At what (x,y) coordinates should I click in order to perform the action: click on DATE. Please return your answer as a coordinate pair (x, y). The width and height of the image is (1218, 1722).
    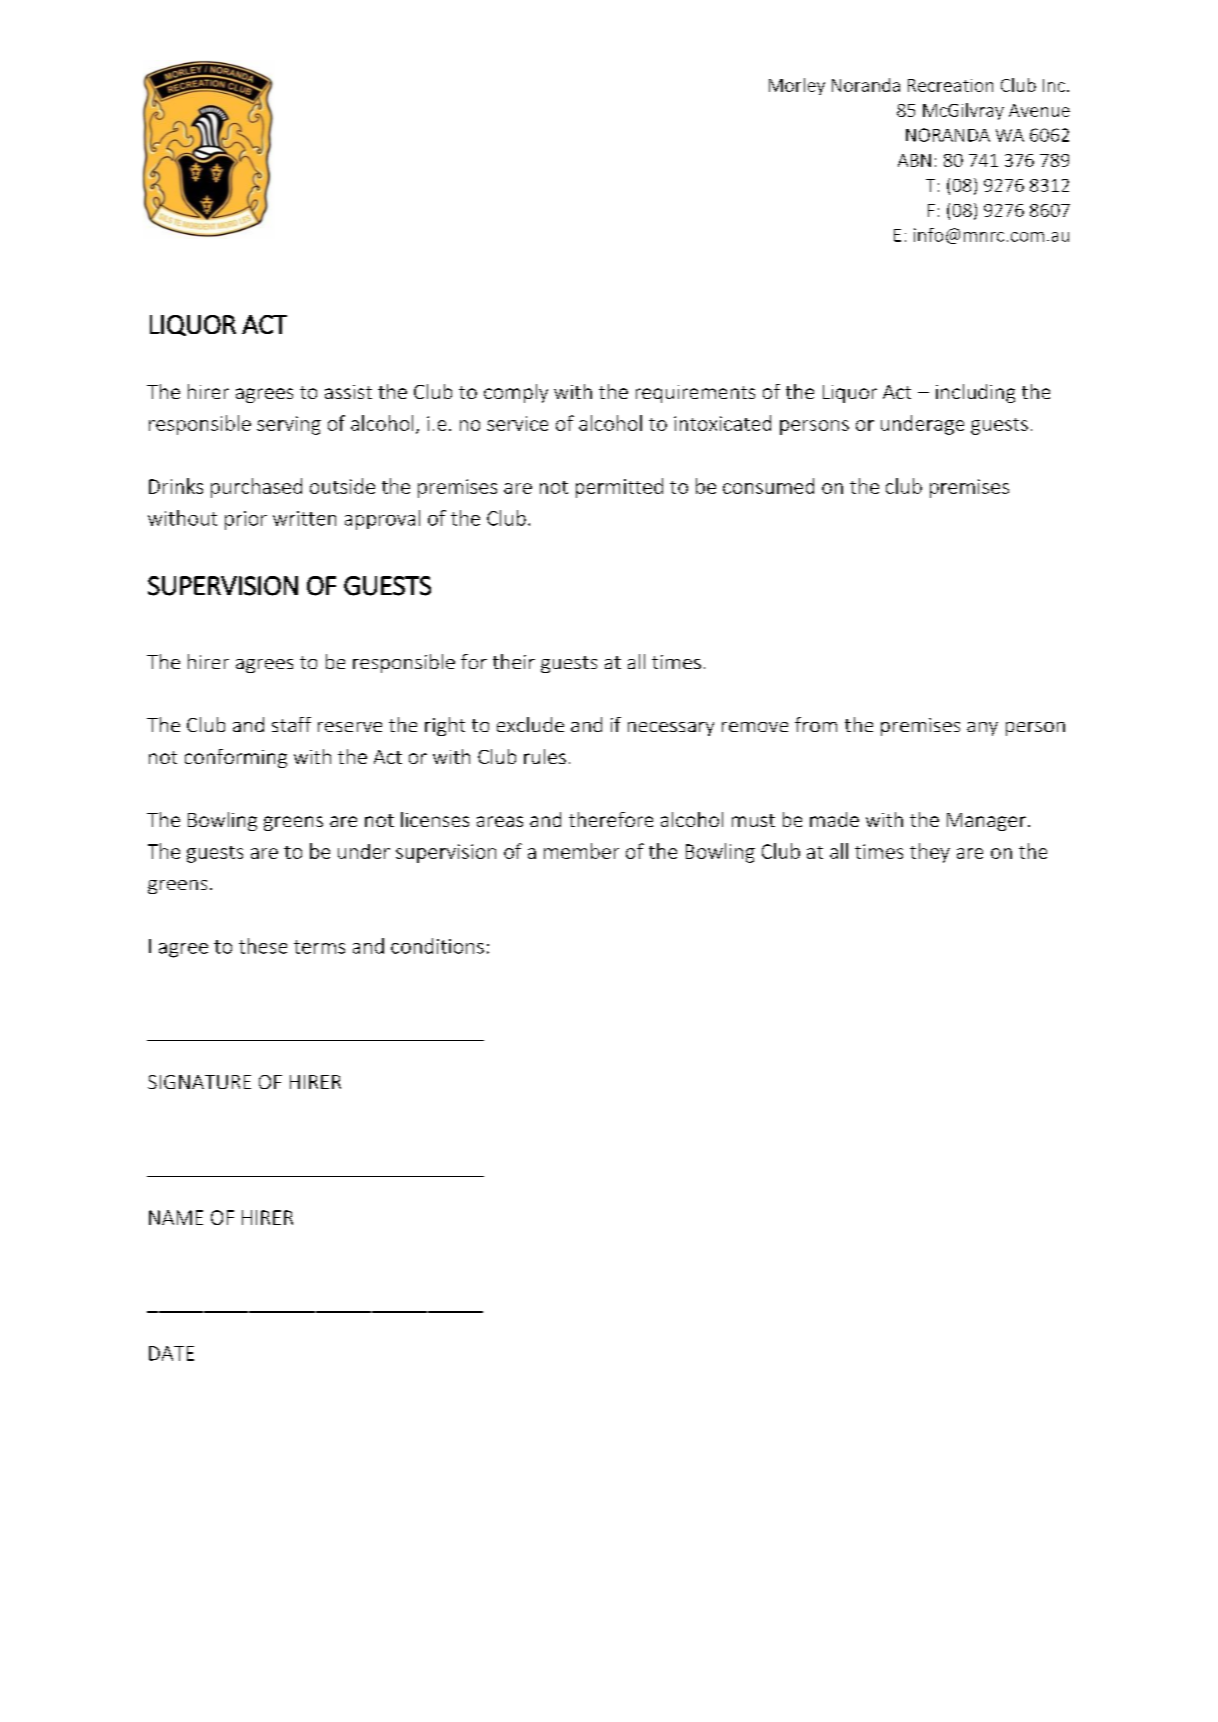
    Looking at the image, I should click on (171, 1353).
